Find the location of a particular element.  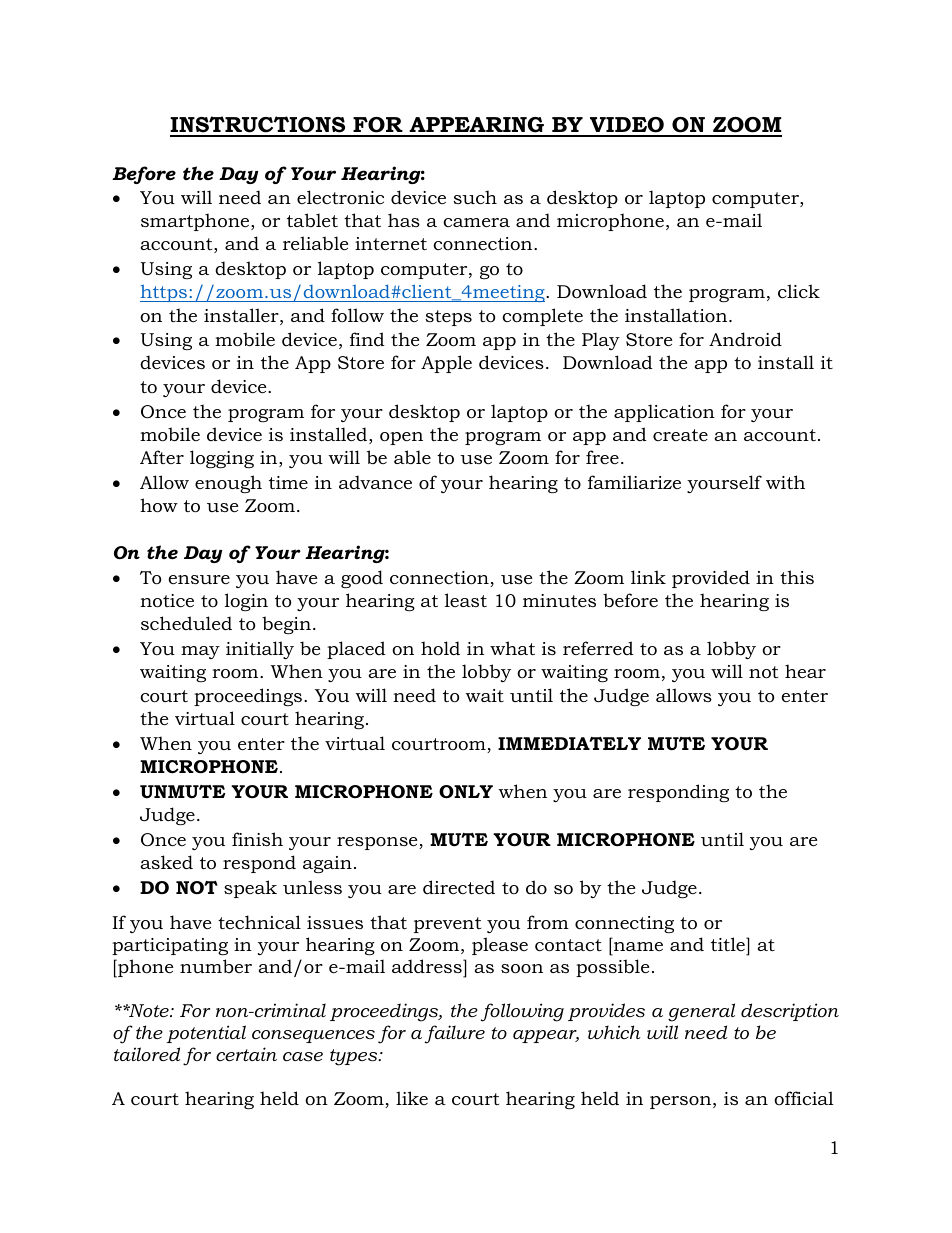

camera is located at coordinates (476, 222).
